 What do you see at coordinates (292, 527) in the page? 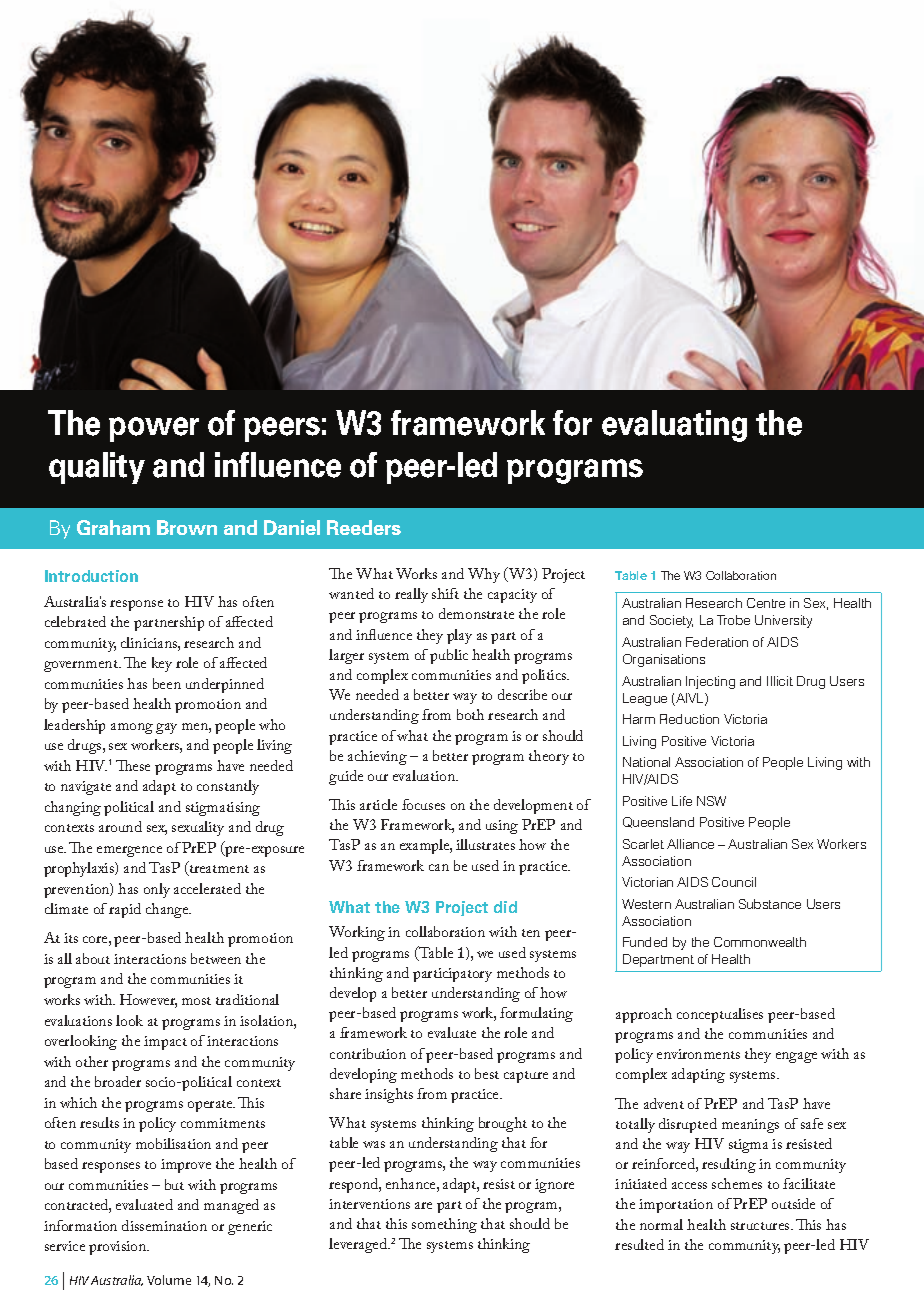
I see `Daniel` at bounding box center [292, 527].
